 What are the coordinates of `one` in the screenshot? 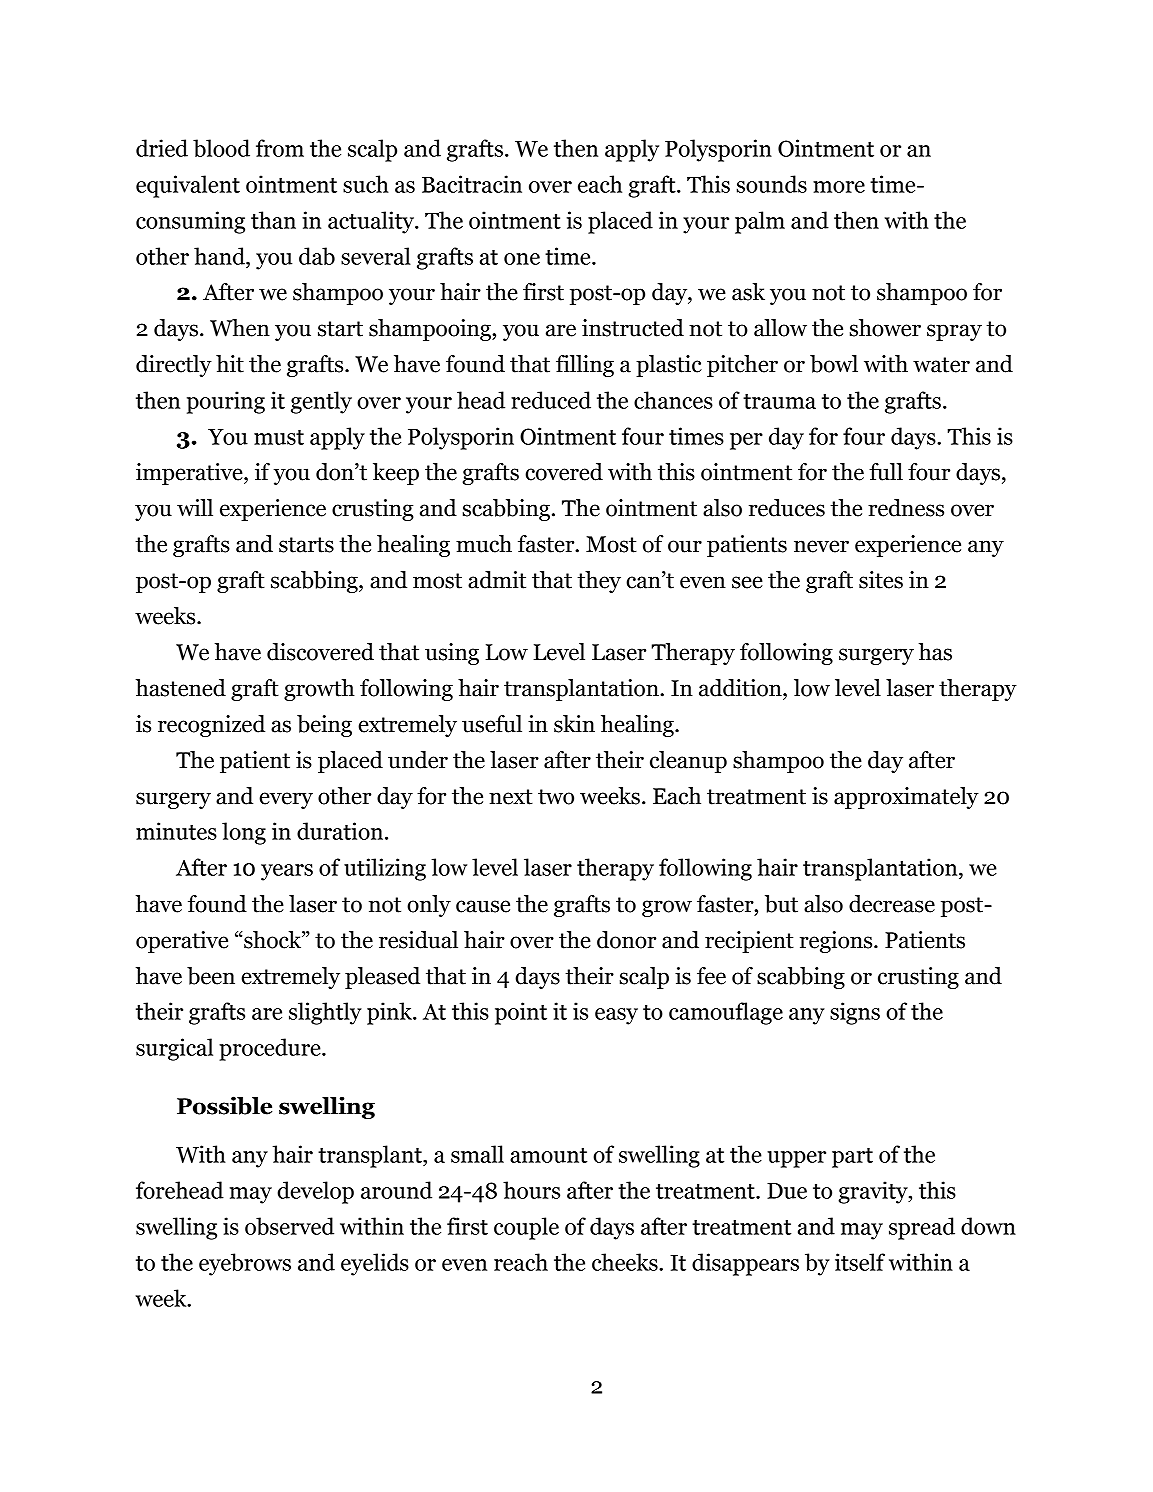 It's located at (522, 259).
